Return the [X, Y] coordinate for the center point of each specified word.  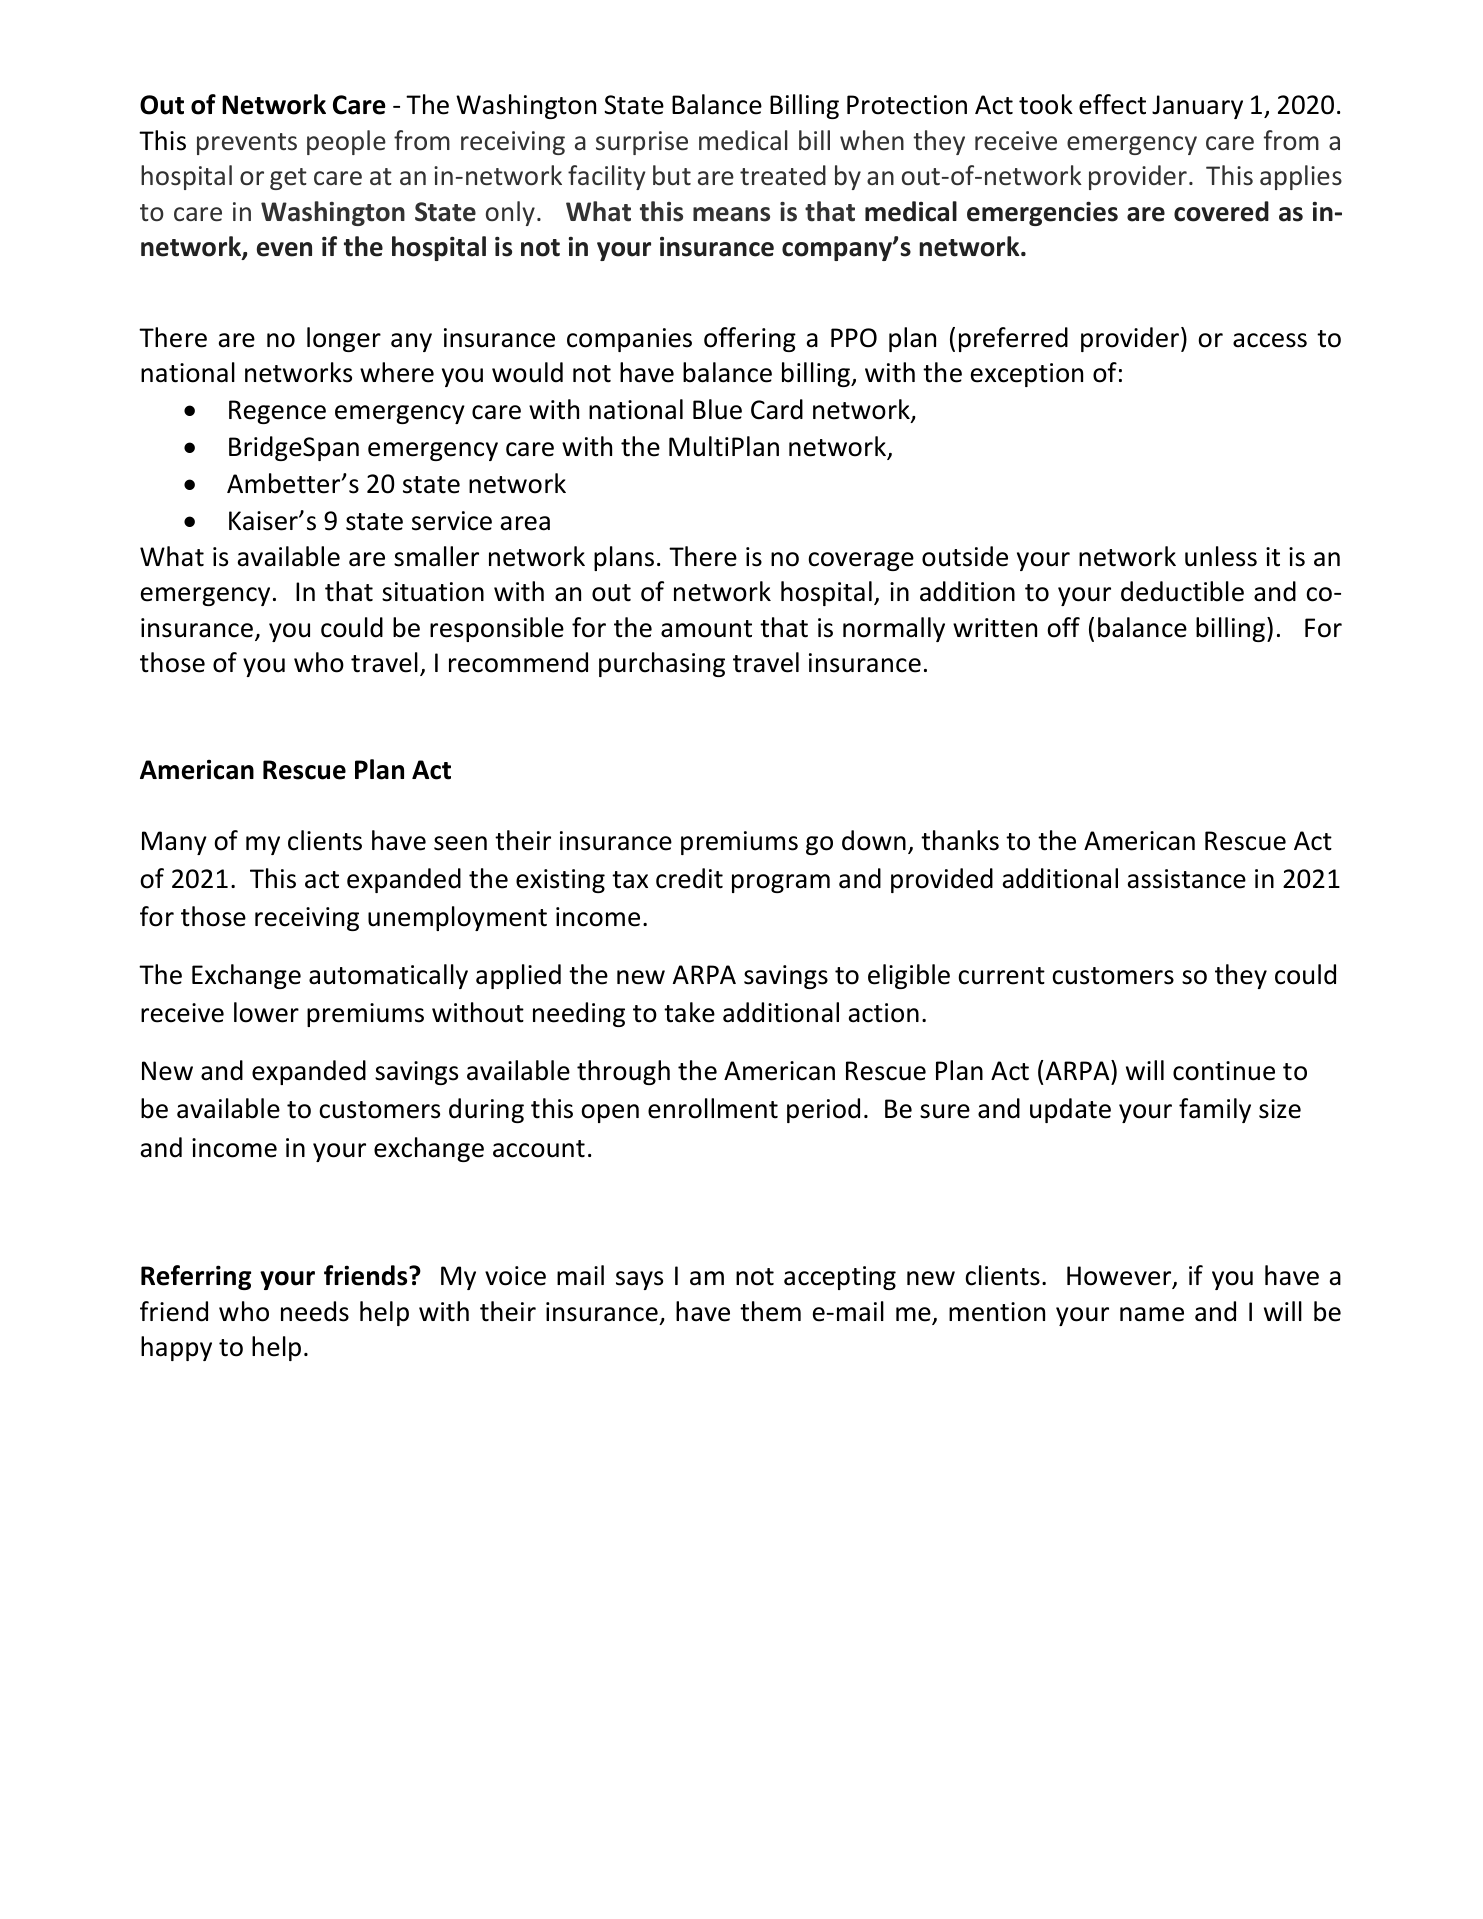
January [1197, 107]
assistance [1187, 879]
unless [1221, 556]
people [346, 142]
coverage [861, 561]
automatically [388, 976]
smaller [436, 556]
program [781, 883]
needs [315, 1311]
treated [783, 175]
